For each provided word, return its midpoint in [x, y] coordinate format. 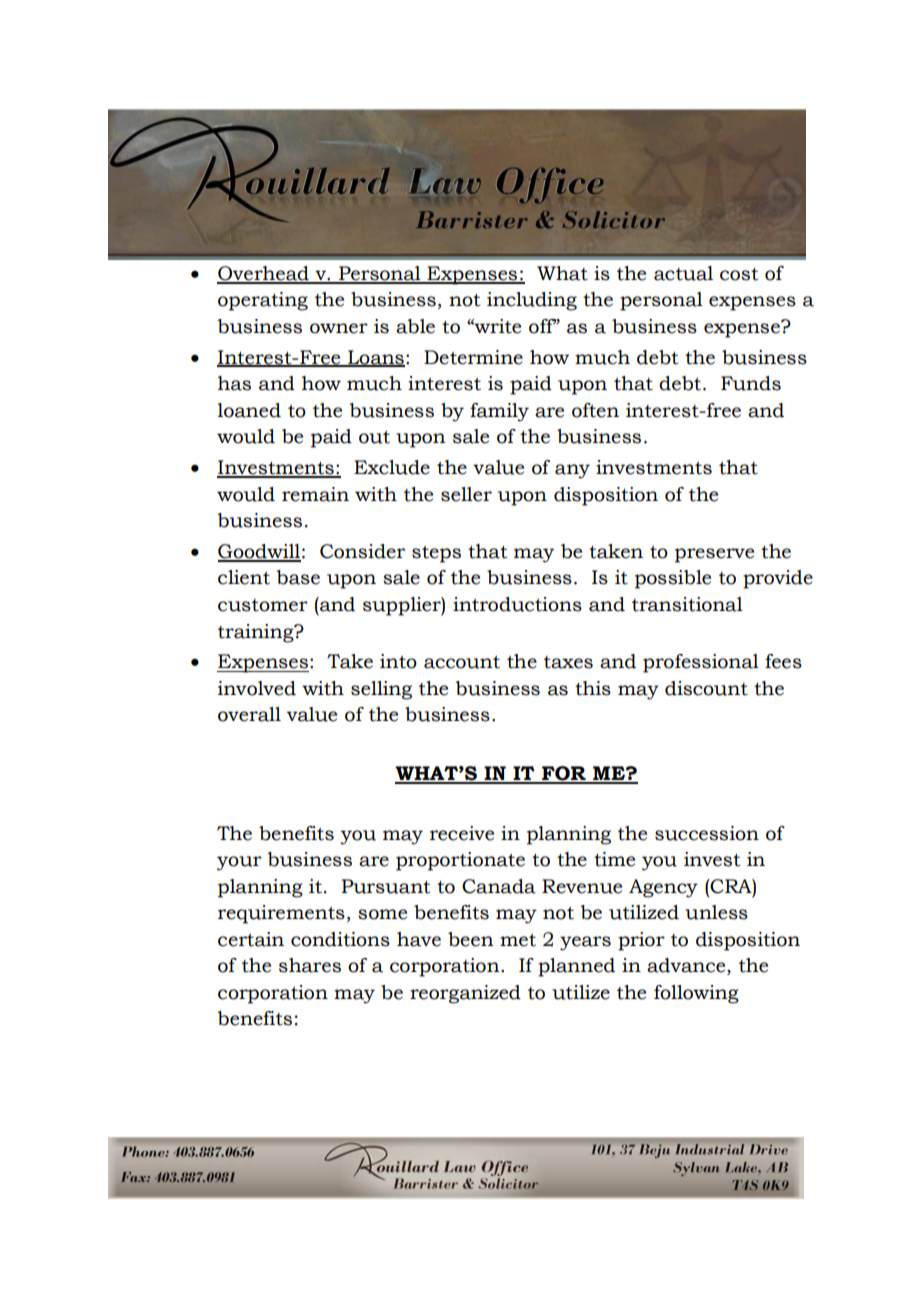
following [696, 994]
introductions [517, 604]
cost [739, 274]
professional [701, 663]
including [532, 301]
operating [263, 301]
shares [310, 965]
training [257, 633]
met [518, 940]
